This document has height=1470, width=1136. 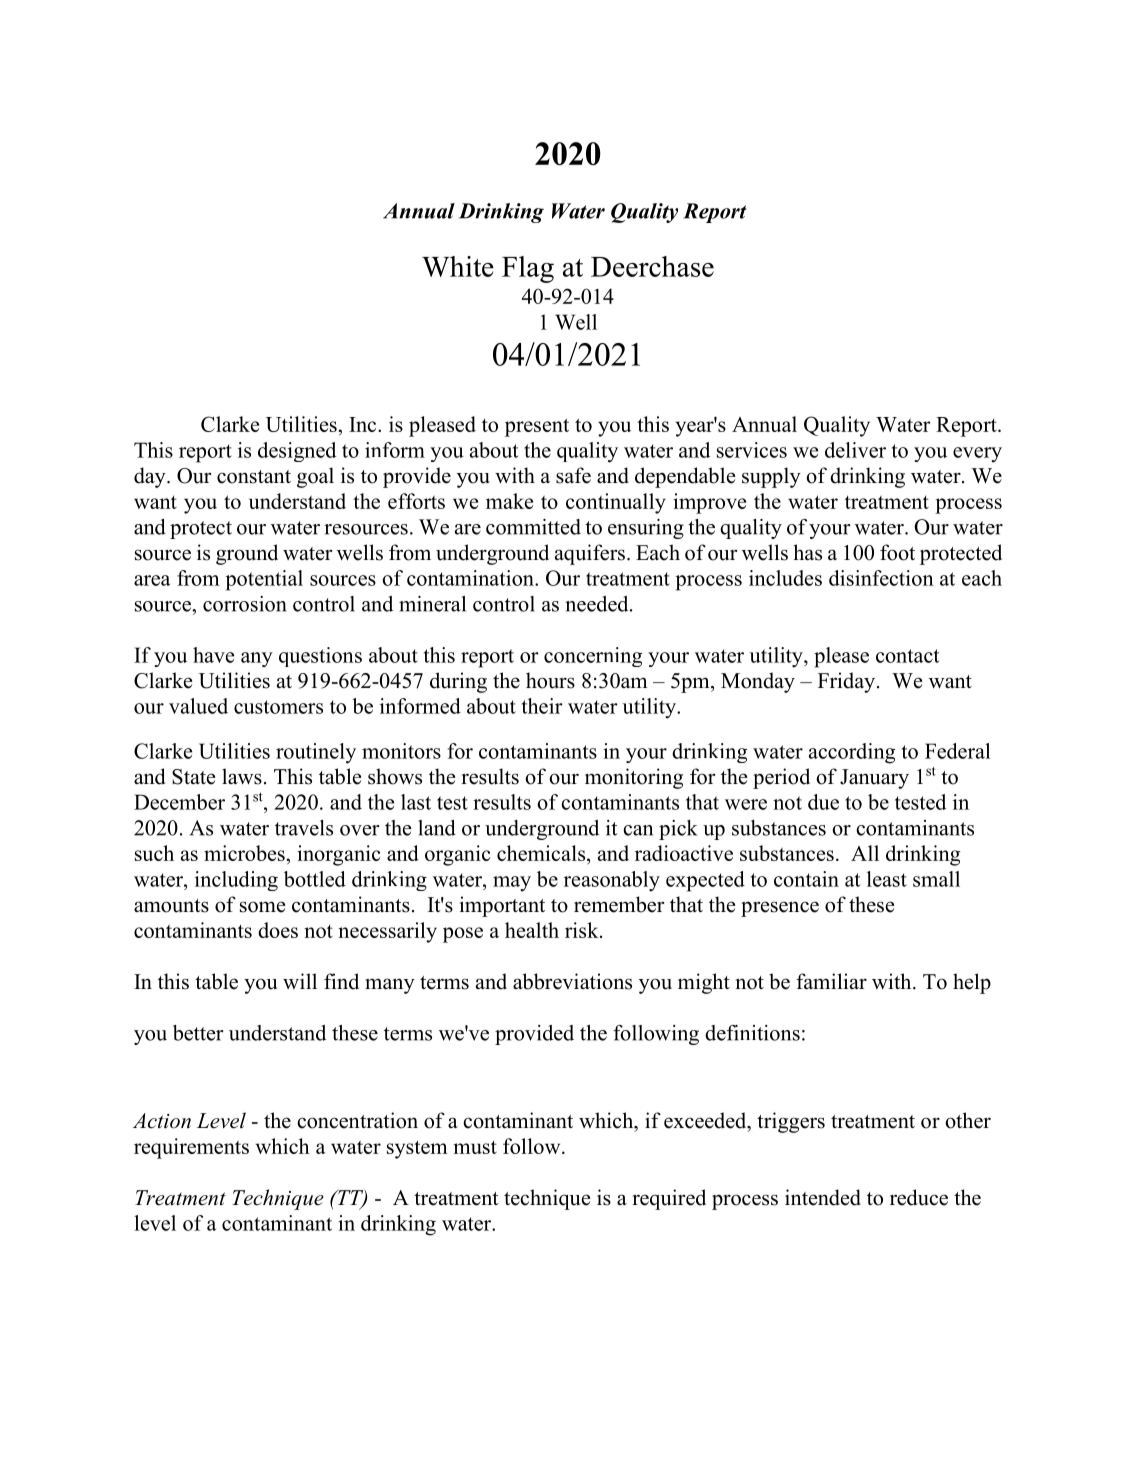 What do you see at coordinates (533, 527) in the document?
I see `committed` at bounding box center [533, 527].
